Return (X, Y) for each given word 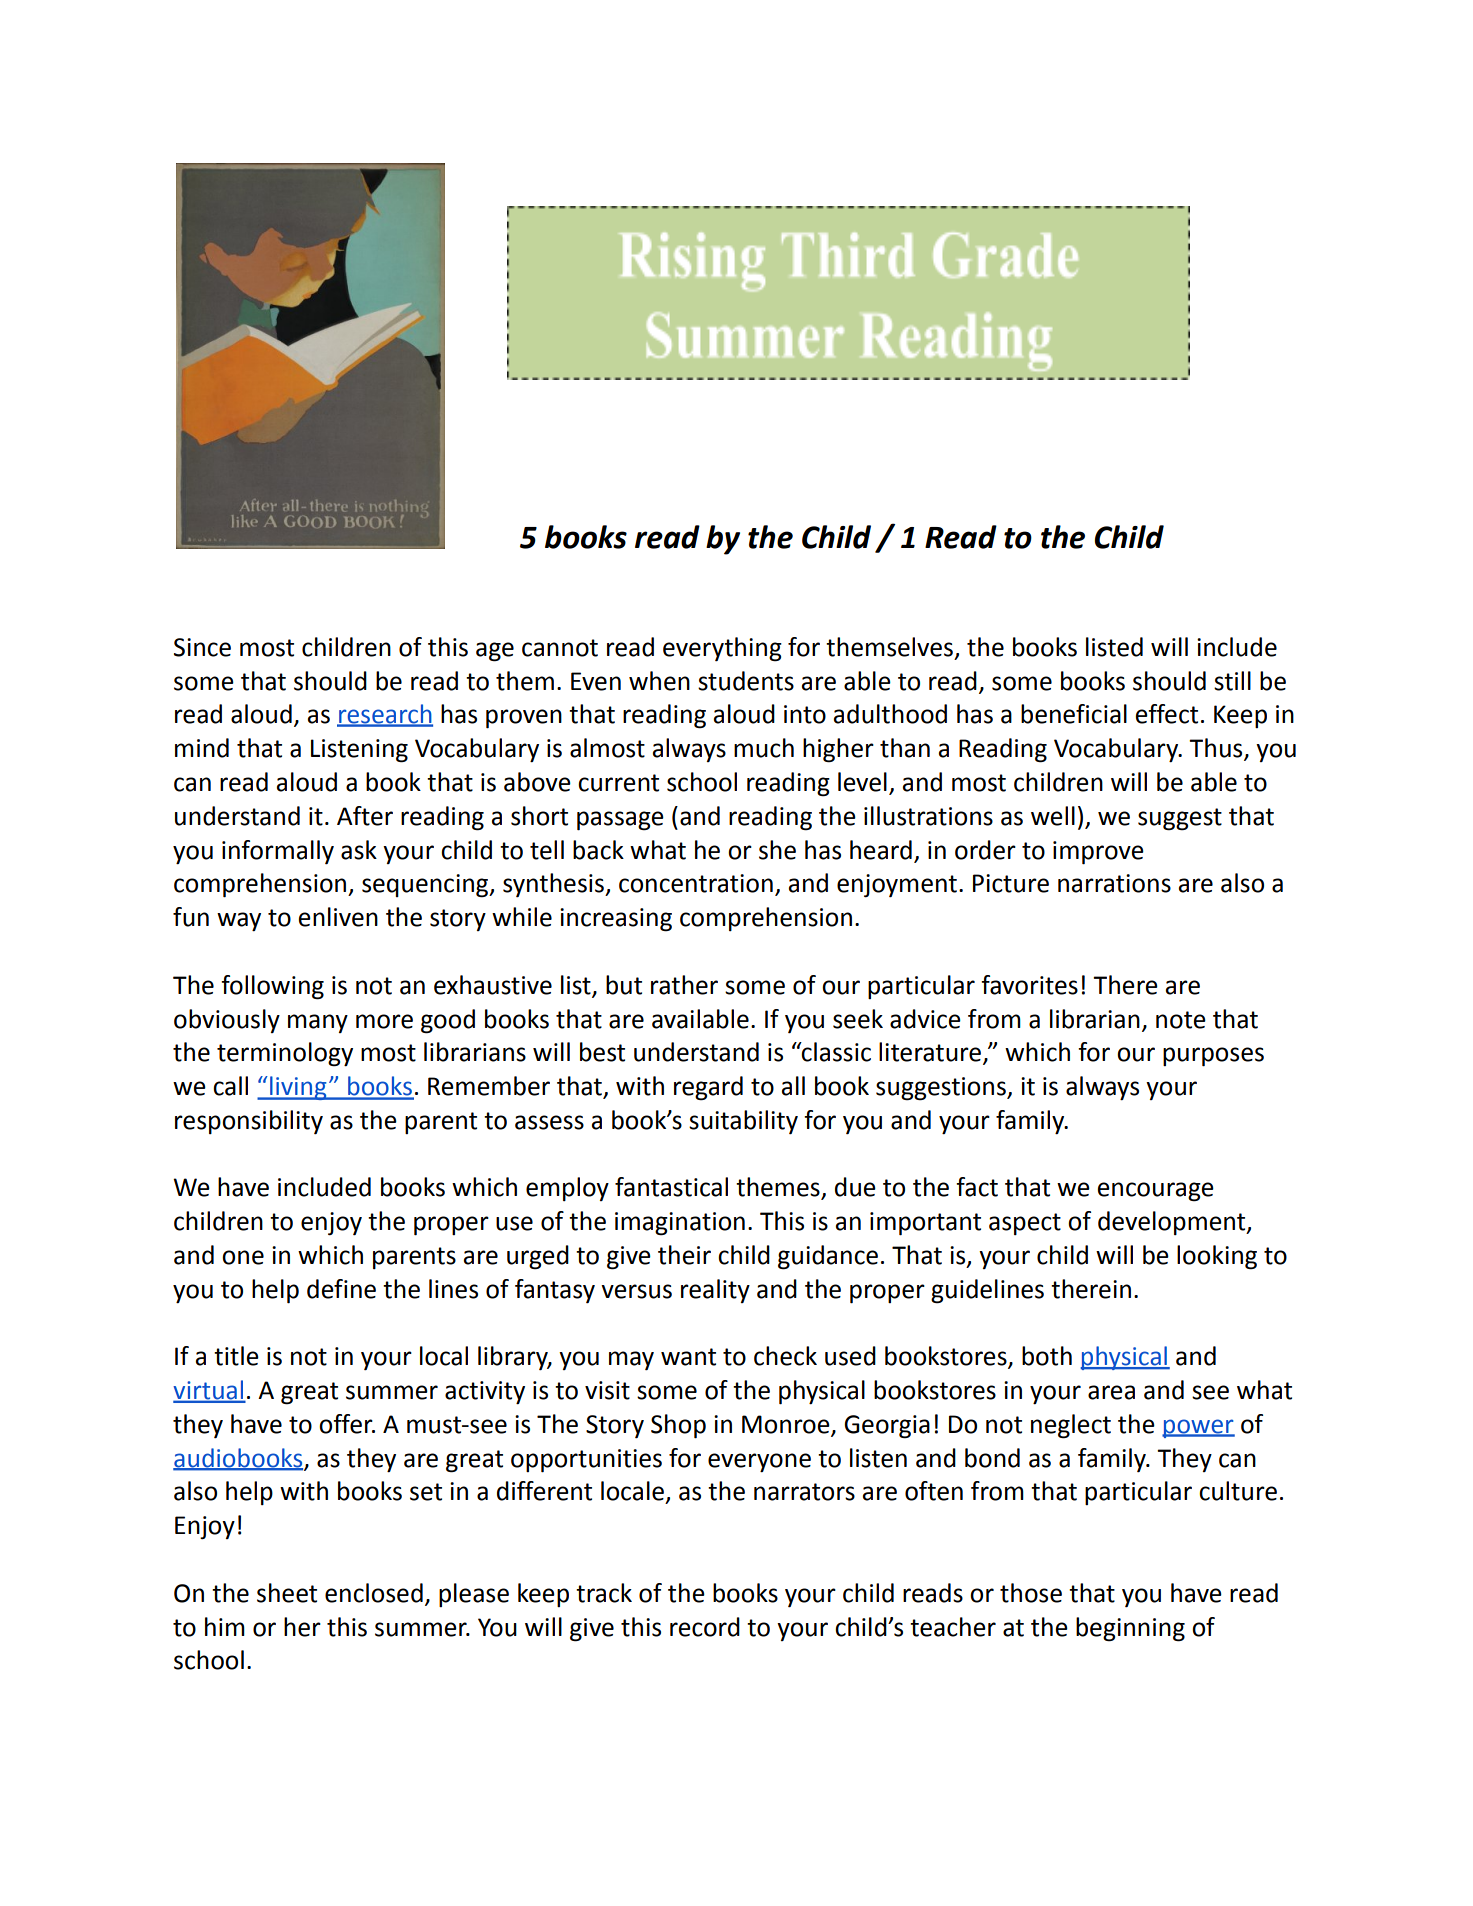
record (705, 1627)
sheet (287, 1593)
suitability (743, 1122)
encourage (1155, 1192)
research (385, 715)
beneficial (1074, 714)
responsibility (249, 1122)
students (746, 681)
